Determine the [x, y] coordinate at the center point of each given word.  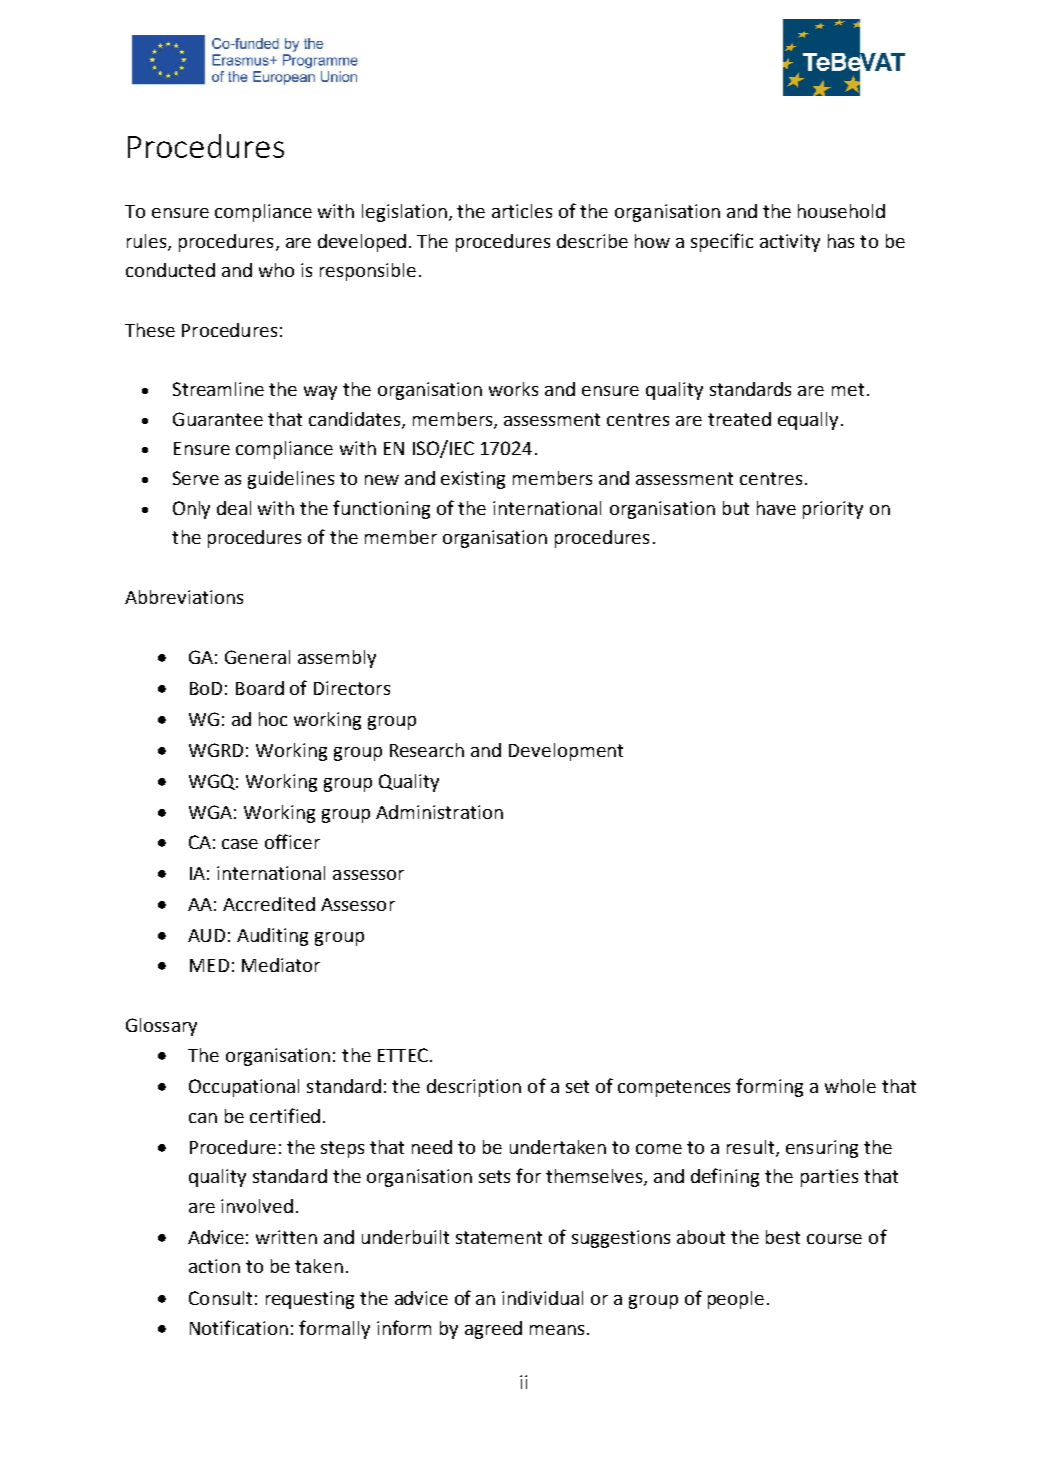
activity [790, 243]
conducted [170, 270]
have [776, 508]
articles [522, 211]
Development [566, 752]
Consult [220, 1298]
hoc [273, 719]
